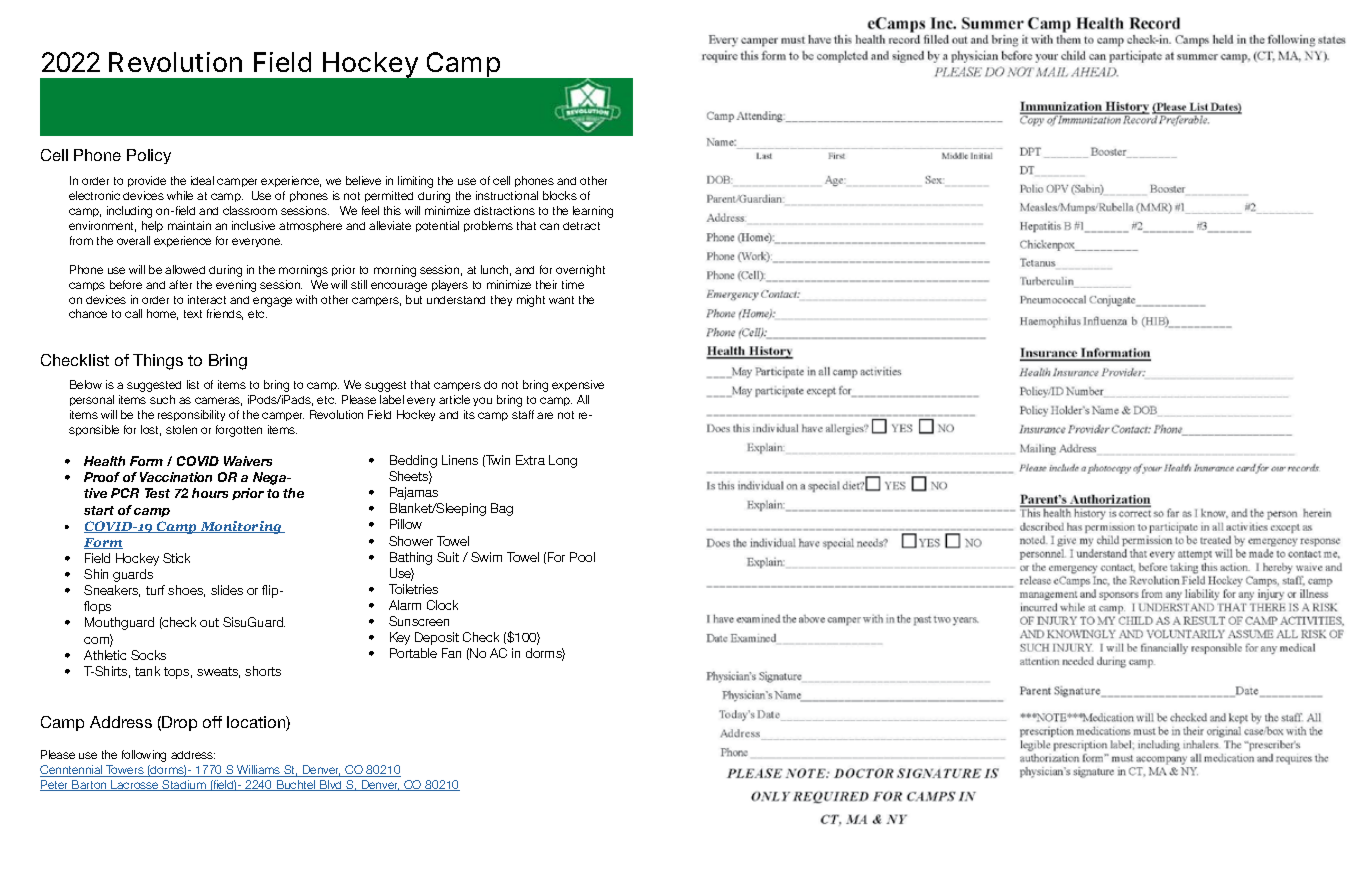 Image resolution: width=1372 pixels, height=887 pixels. What do you see at coordinates (411, 558) in the page?
I see `Bathing` at bounding box center [411, 558].
